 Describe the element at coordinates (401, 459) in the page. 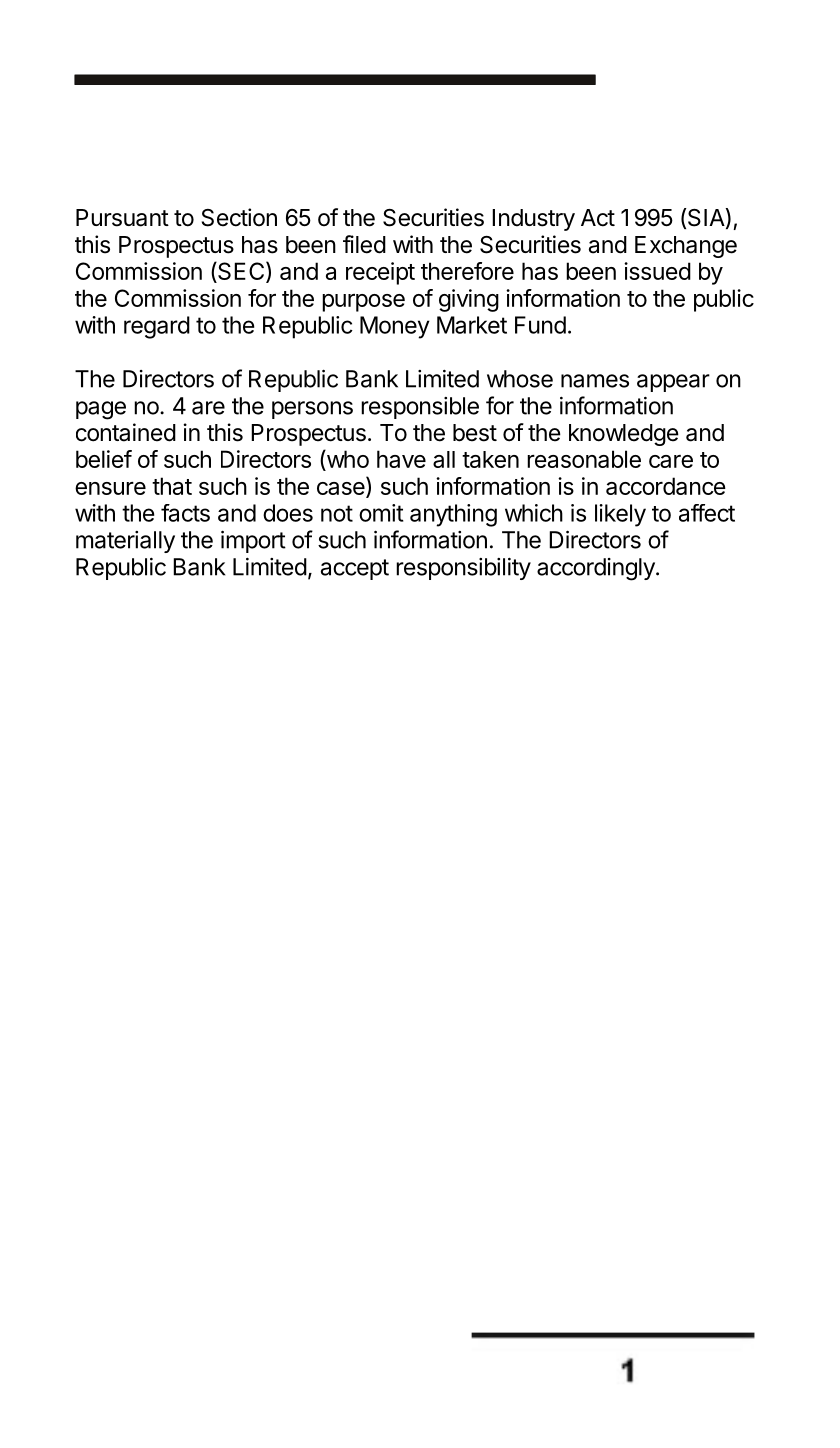

I see `have` at that location.
